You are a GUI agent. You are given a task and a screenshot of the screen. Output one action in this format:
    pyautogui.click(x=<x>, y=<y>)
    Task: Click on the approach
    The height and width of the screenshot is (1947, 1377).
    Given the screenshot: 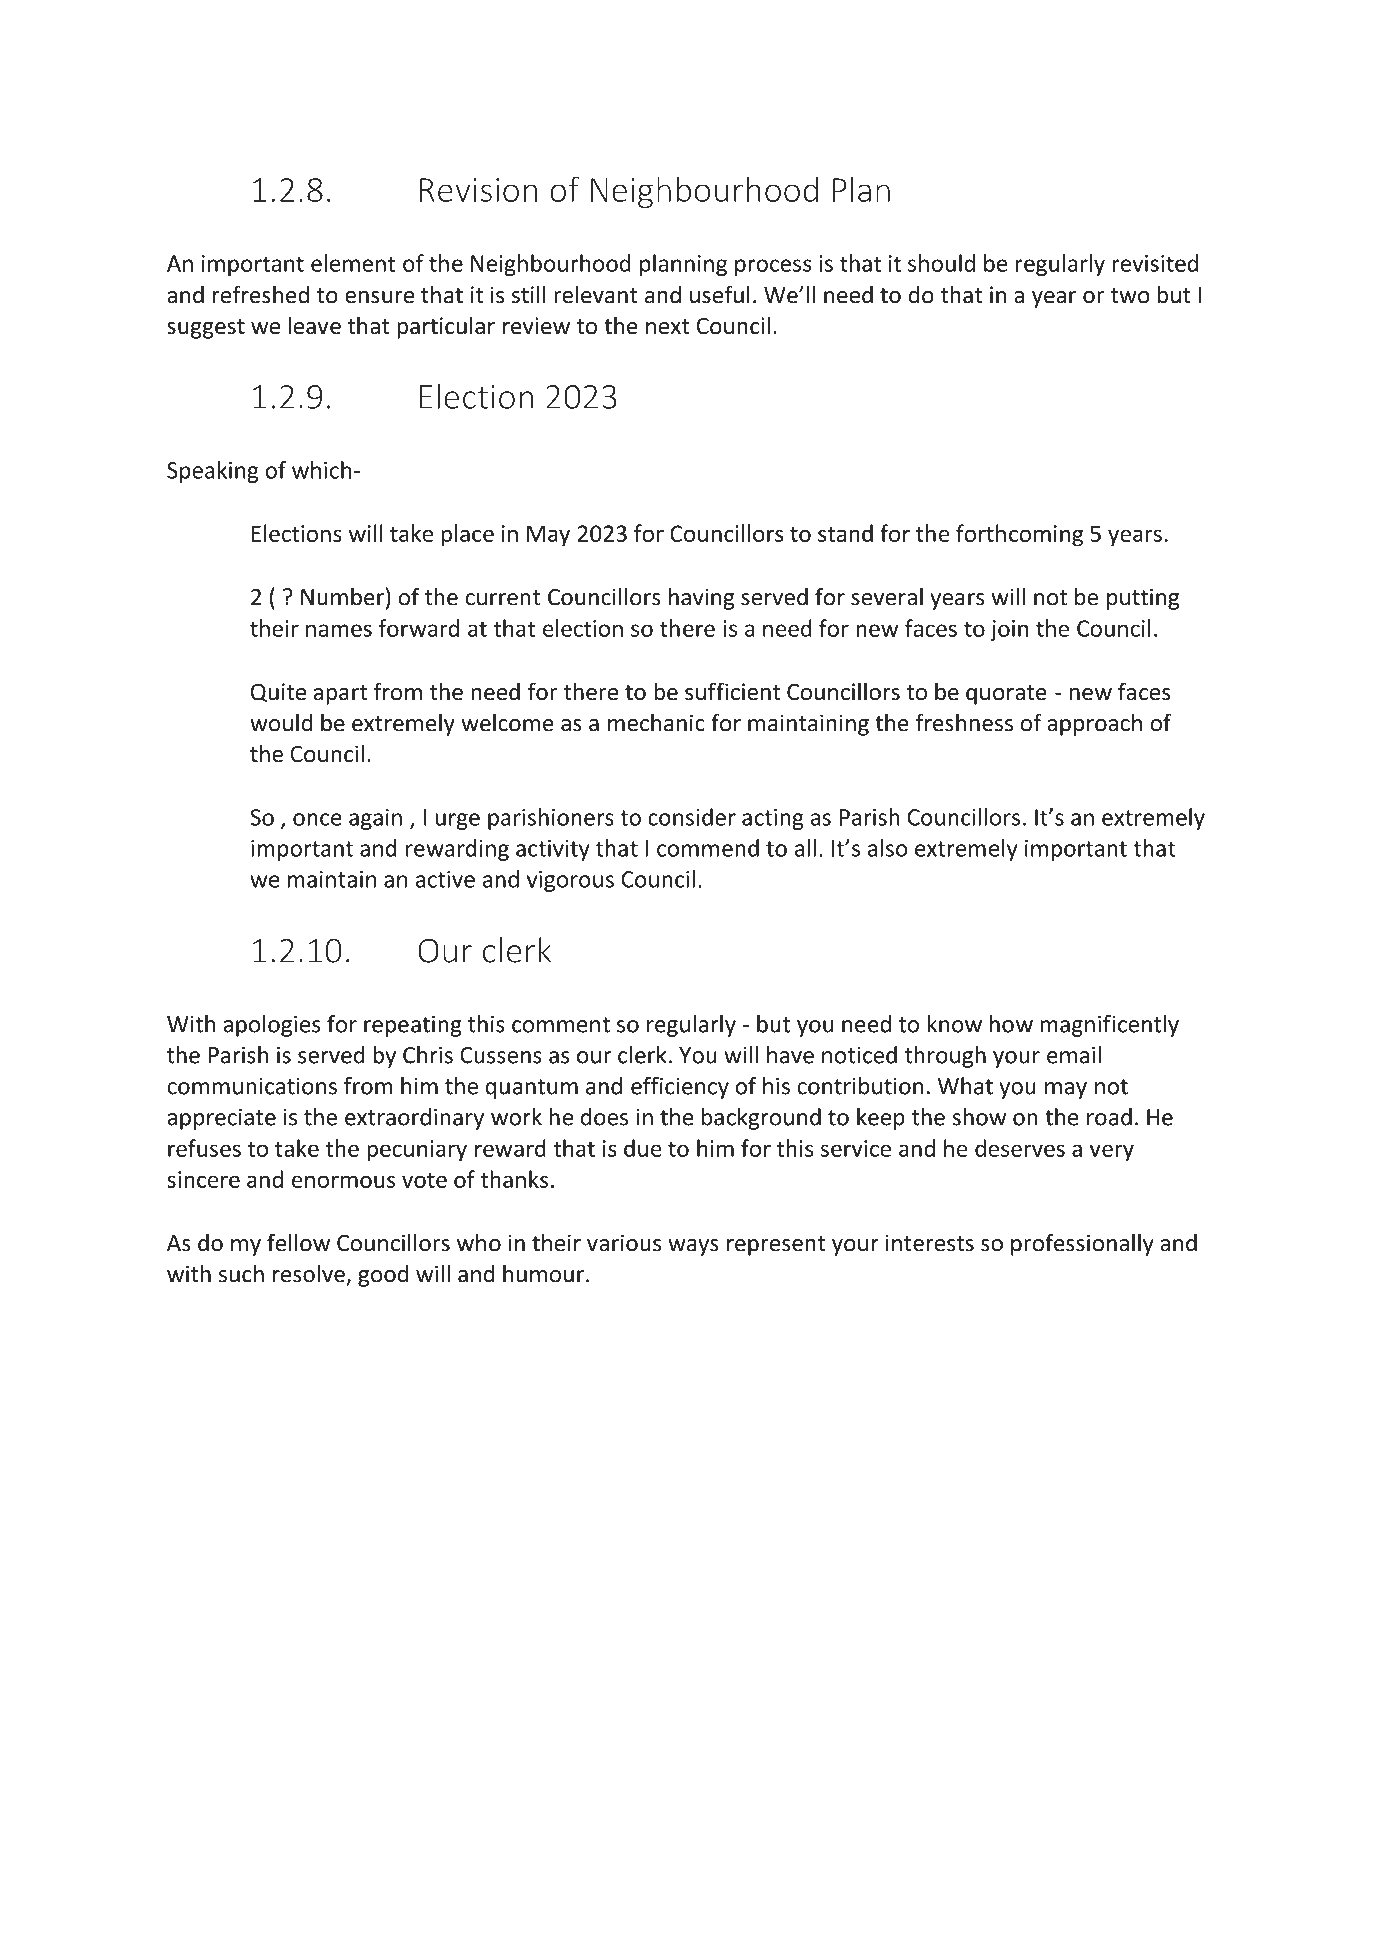 What is the action you would take?
    pyautogui.click(x=1094, y=724)
